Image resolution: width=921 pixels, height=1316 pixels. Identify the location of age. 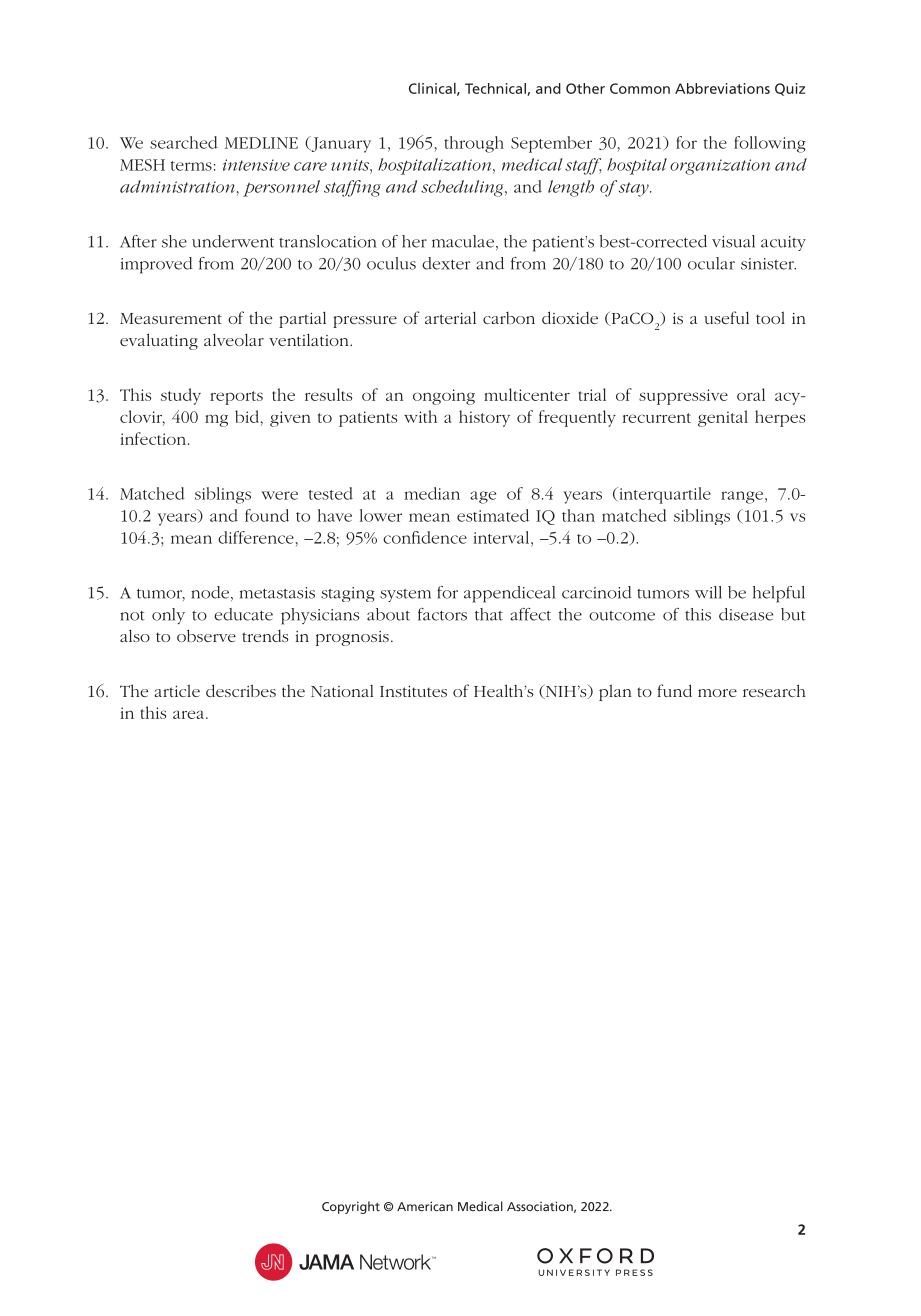
(483, 497).
